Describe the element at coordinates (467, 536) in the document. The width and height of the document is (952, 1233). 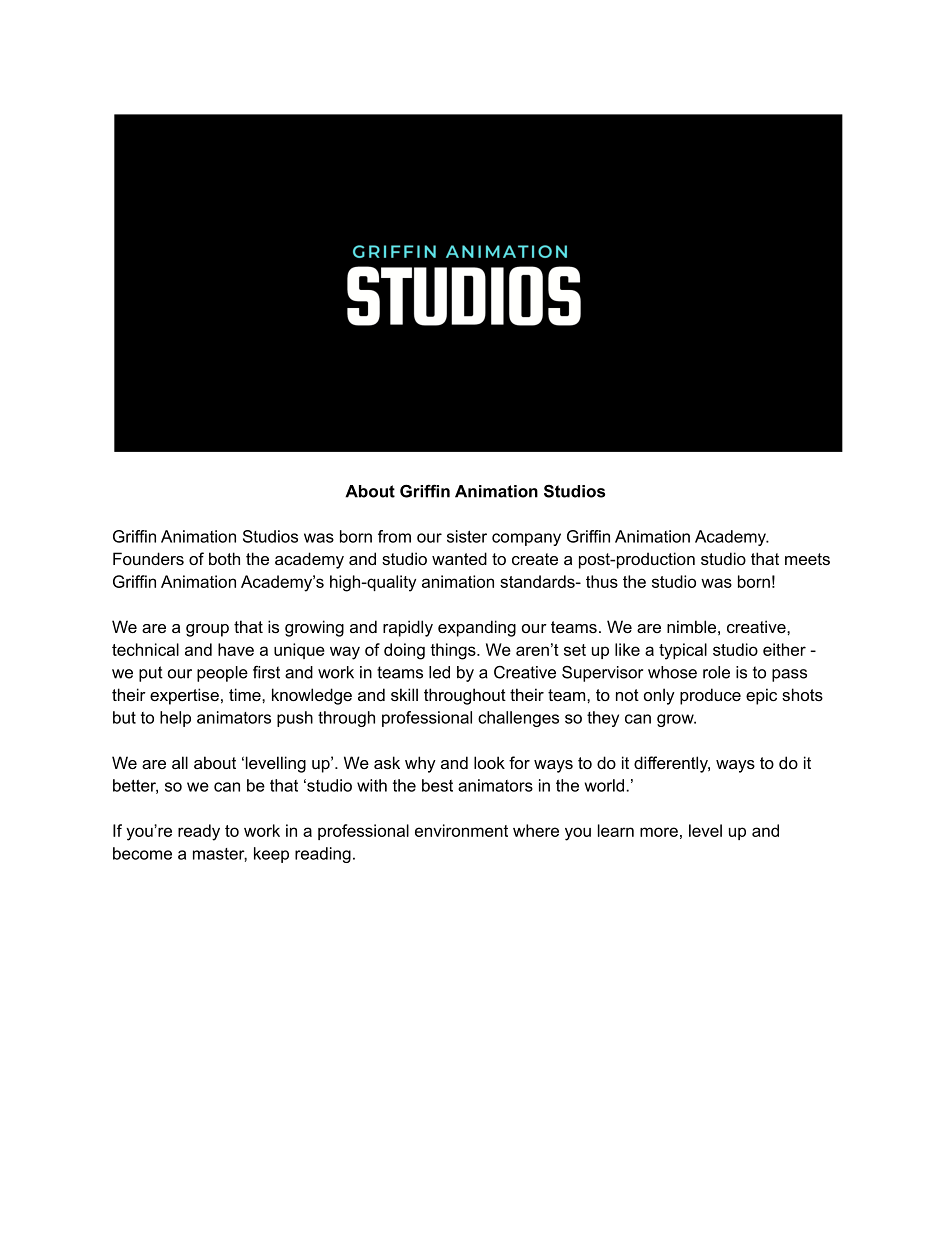
I see `sister` at that location.
